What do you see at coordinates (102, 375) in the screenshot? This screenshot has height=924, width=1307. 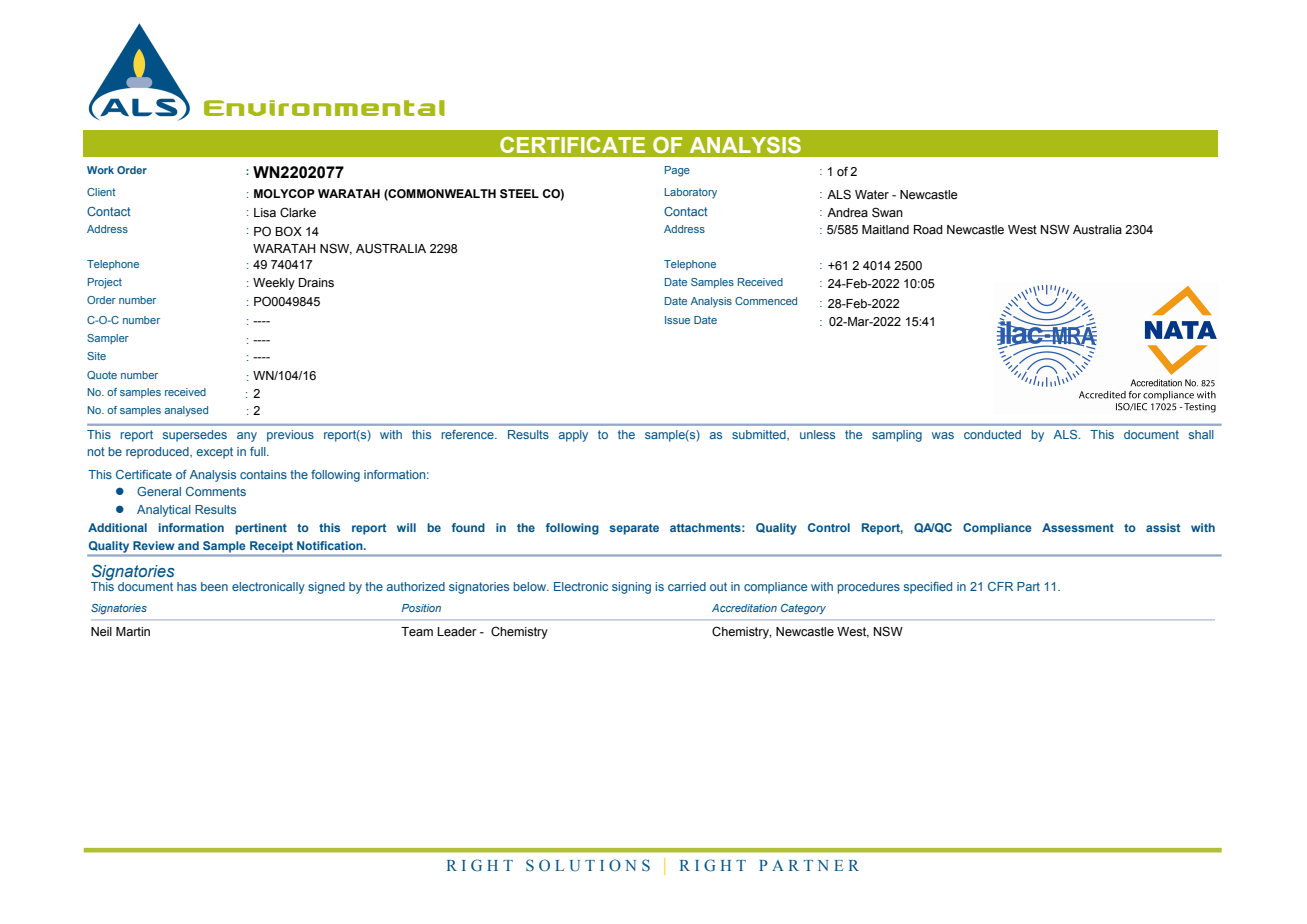 I see `Quote` at bounding box center [102, 375].
